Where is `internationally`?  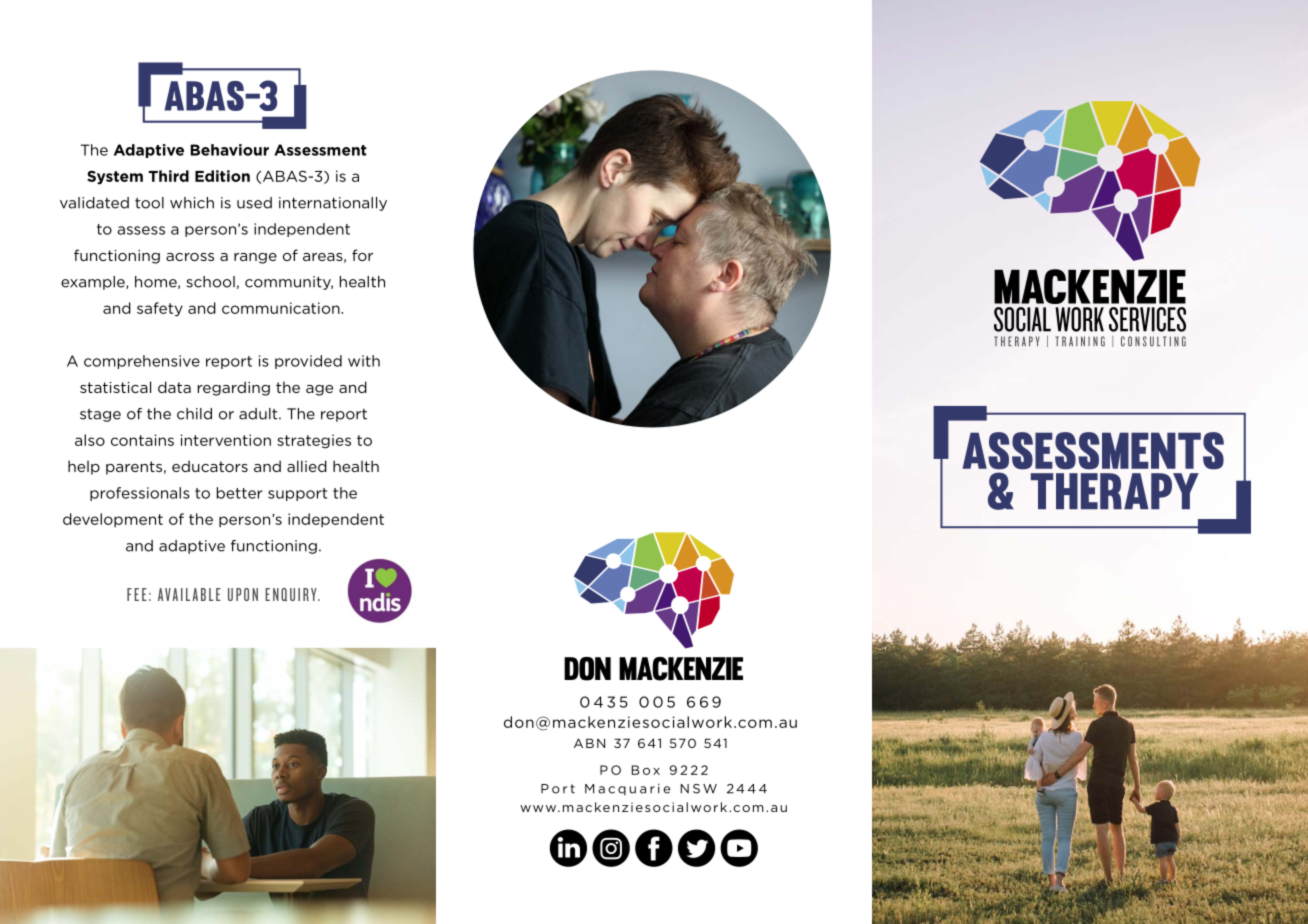
internationally is located at coordinates (333, 204).
